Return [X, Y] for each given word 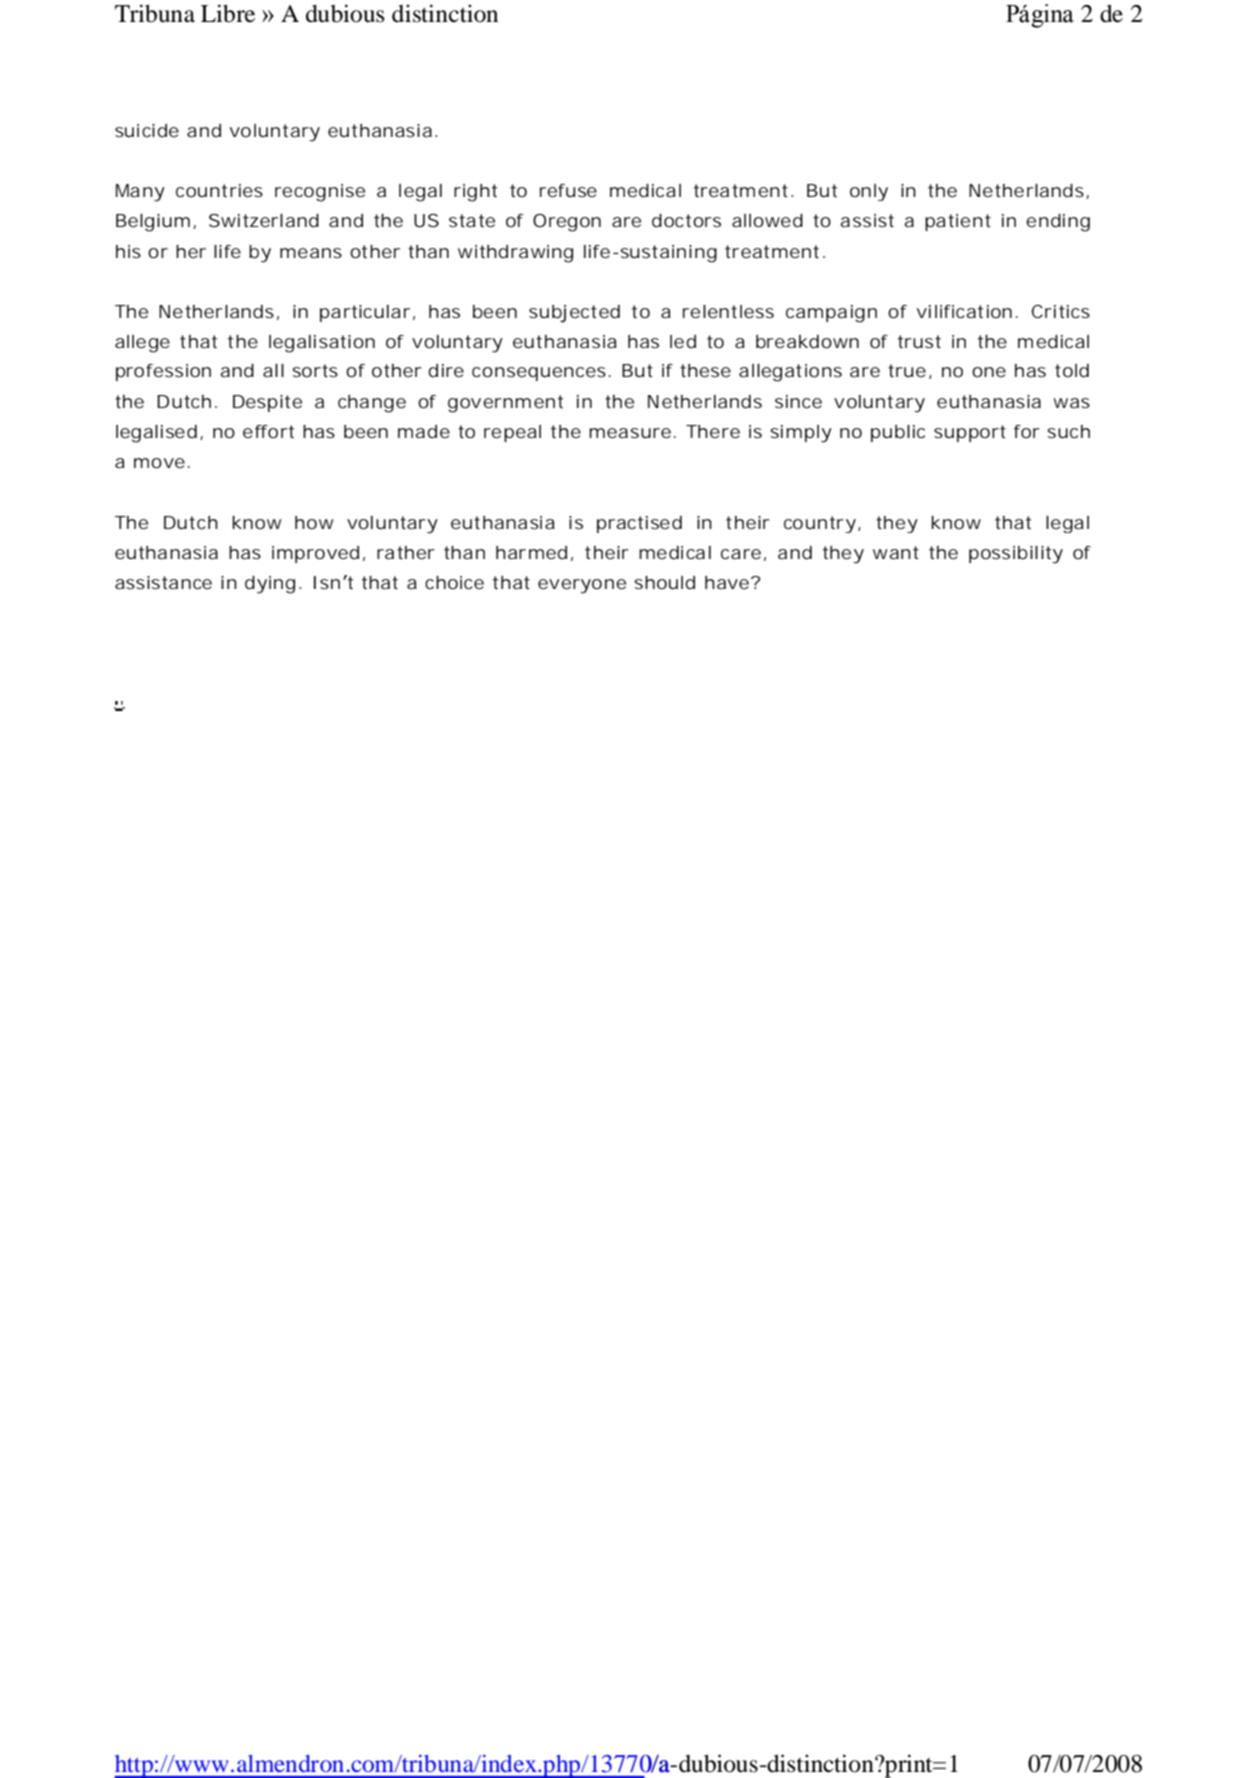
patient [958, 222]
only [869, 192]
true [907, 370]
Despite [267, 403]
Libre [228, 13]
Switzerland [264, 220]
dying [270, 585]
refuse [568, 190]
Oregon [567, 223]
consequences [539, 374]
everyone [582, 586]
